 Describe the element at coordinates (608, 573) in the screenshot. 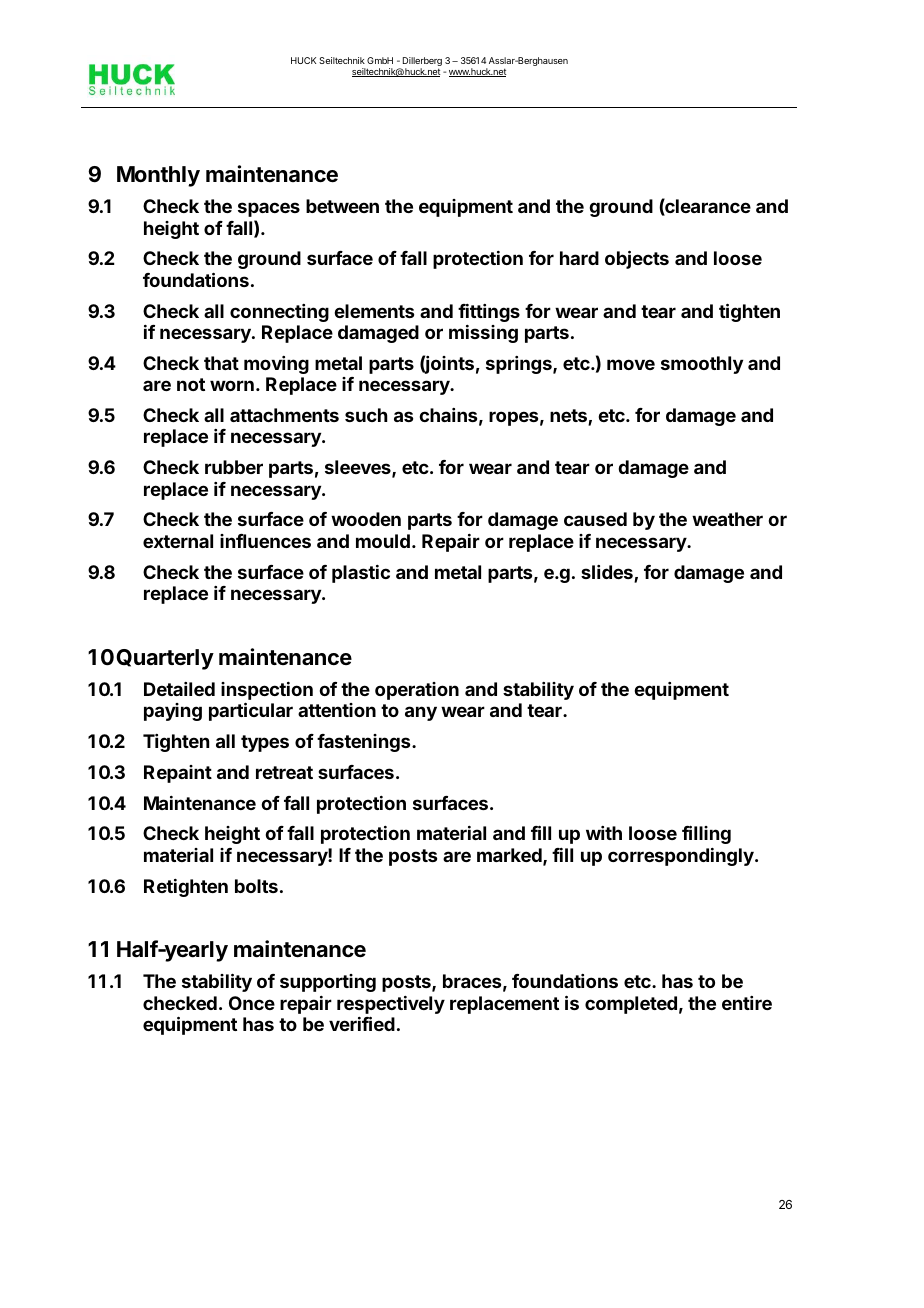

I see `slides` at that location.
